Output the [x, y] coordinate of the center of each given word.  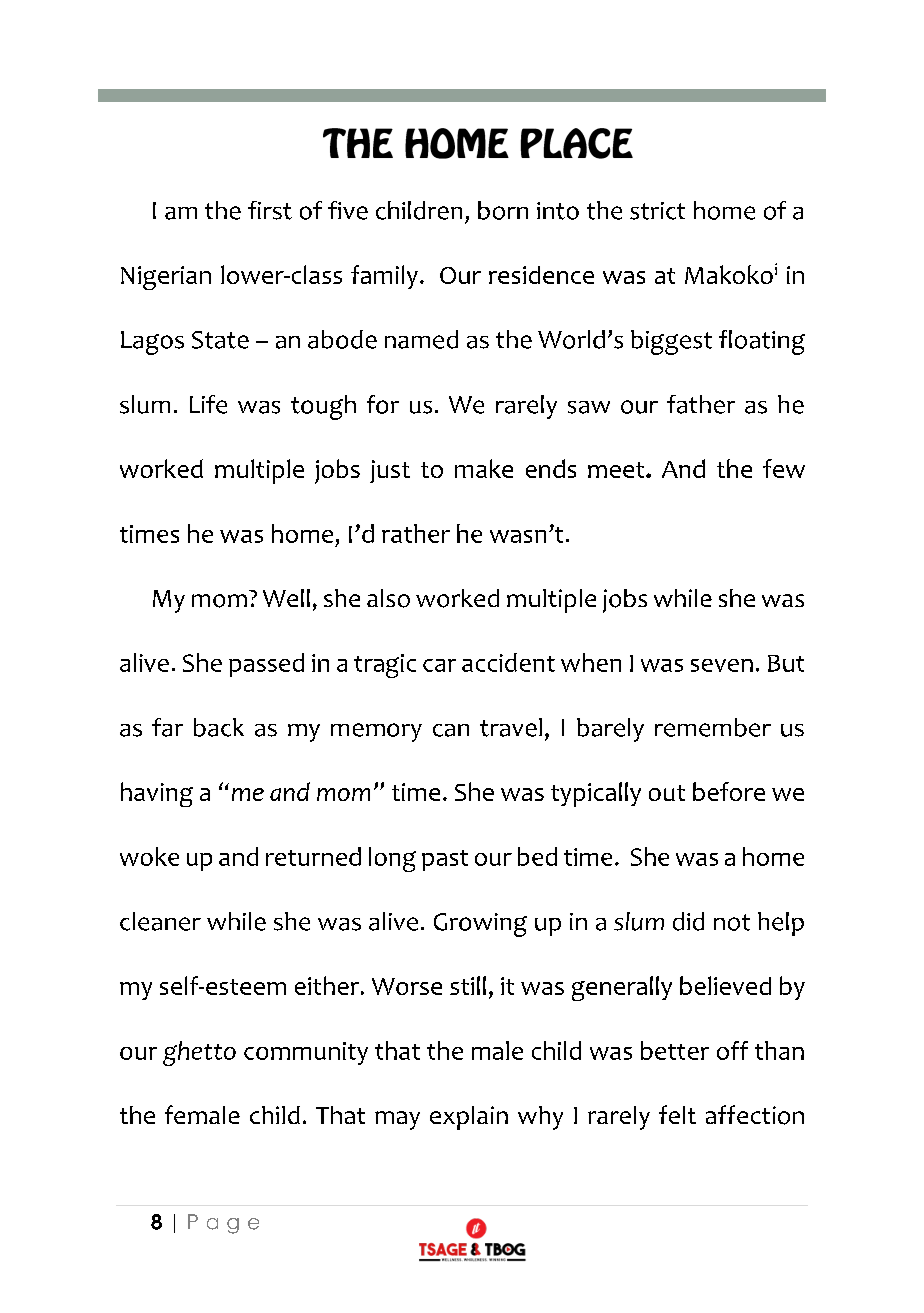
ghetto [199, 1053]
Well [286, 598]
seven [722, 665]
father [701, 404]
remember [713, 727]
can [451, 730]
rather [416, 533]
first [270, 210]
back [219, 727]
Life [208, 404]
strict [657, 211]
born [503, 210]
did [688, 921]
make [484, 468]
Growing [480, 925]
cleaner [160, 921]
